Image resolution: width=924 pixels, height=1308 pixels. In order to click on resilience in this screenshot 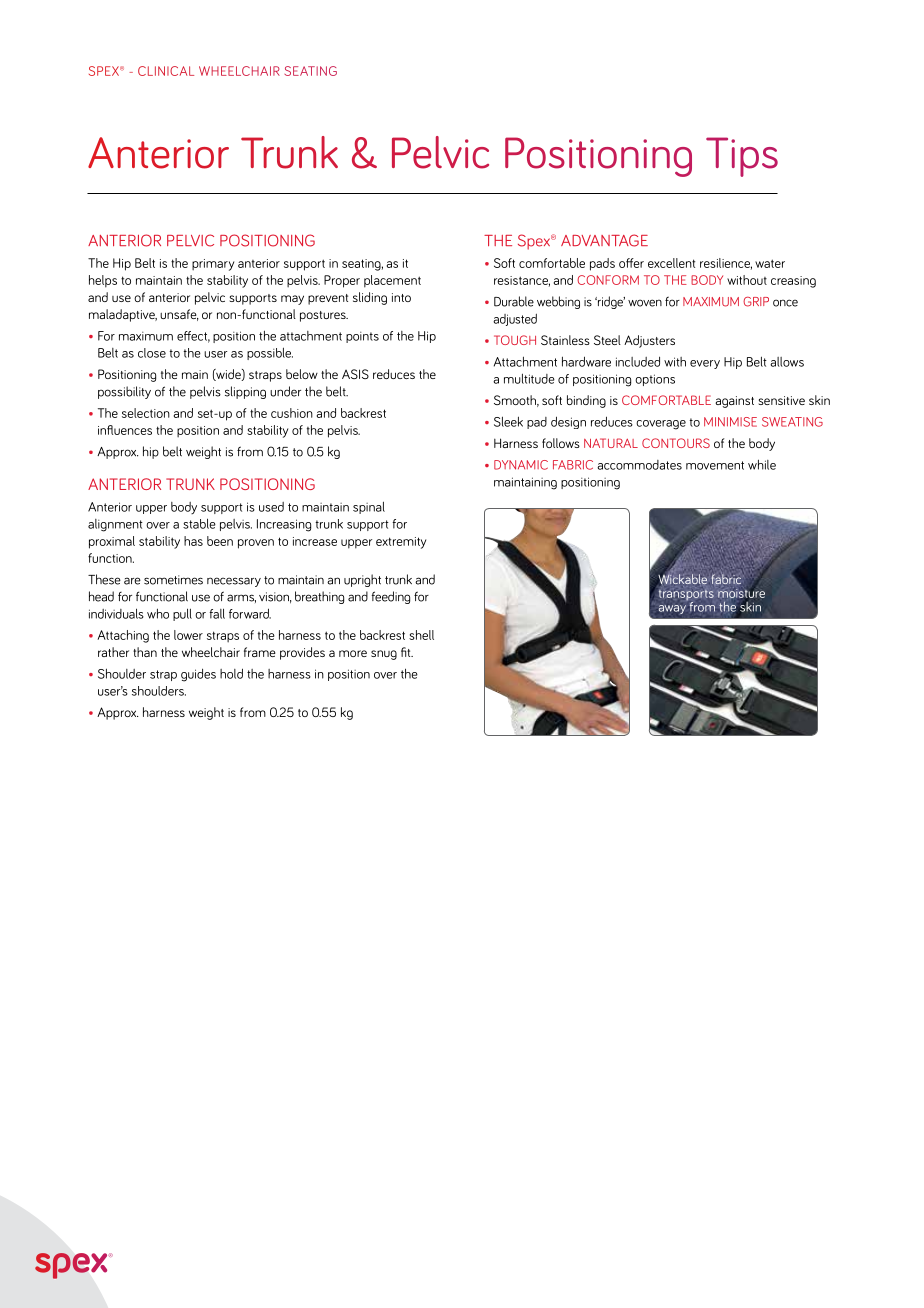, I will do `click(726, 264)`.
